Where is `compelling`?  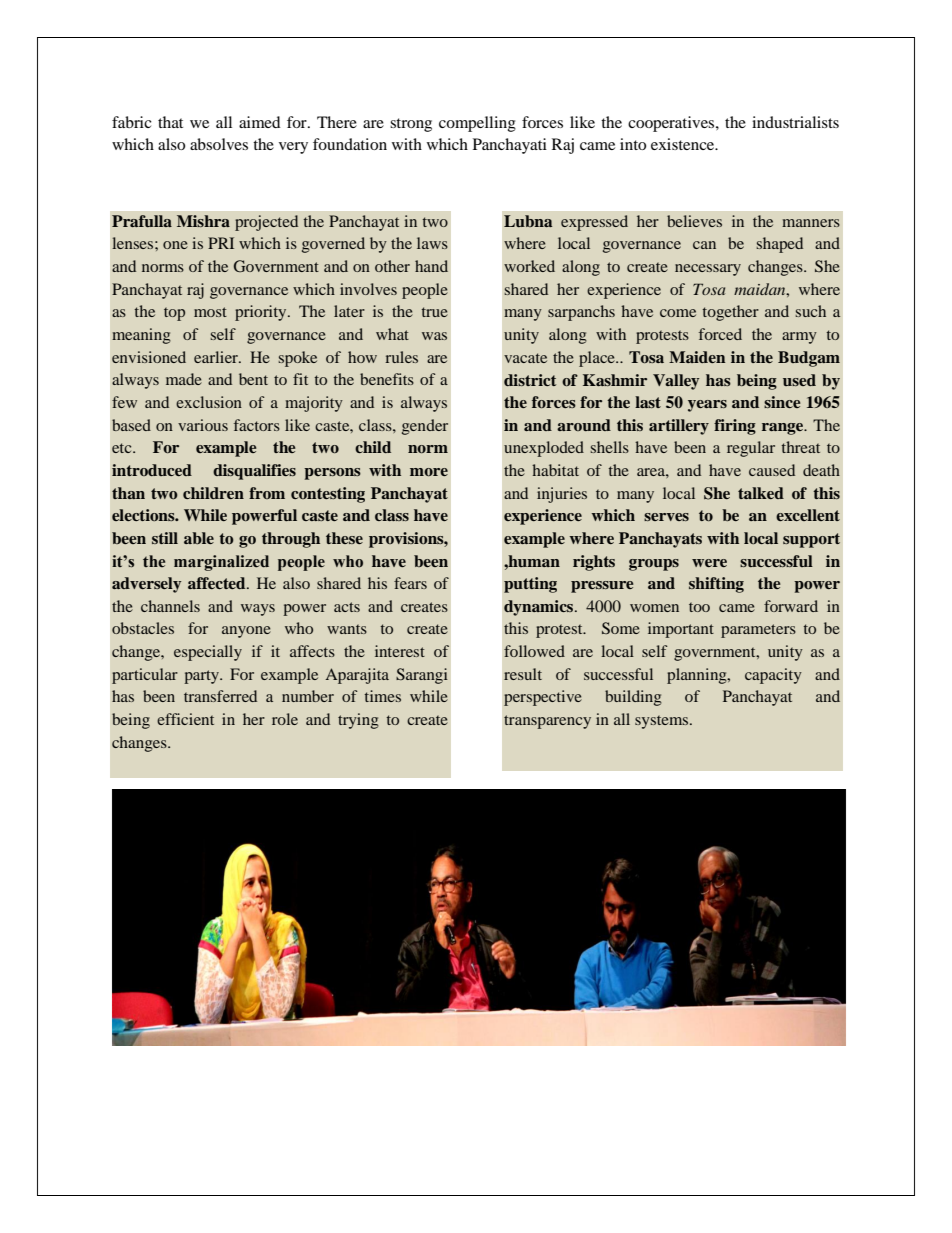
compelling is located at coordinates (477, 124).
